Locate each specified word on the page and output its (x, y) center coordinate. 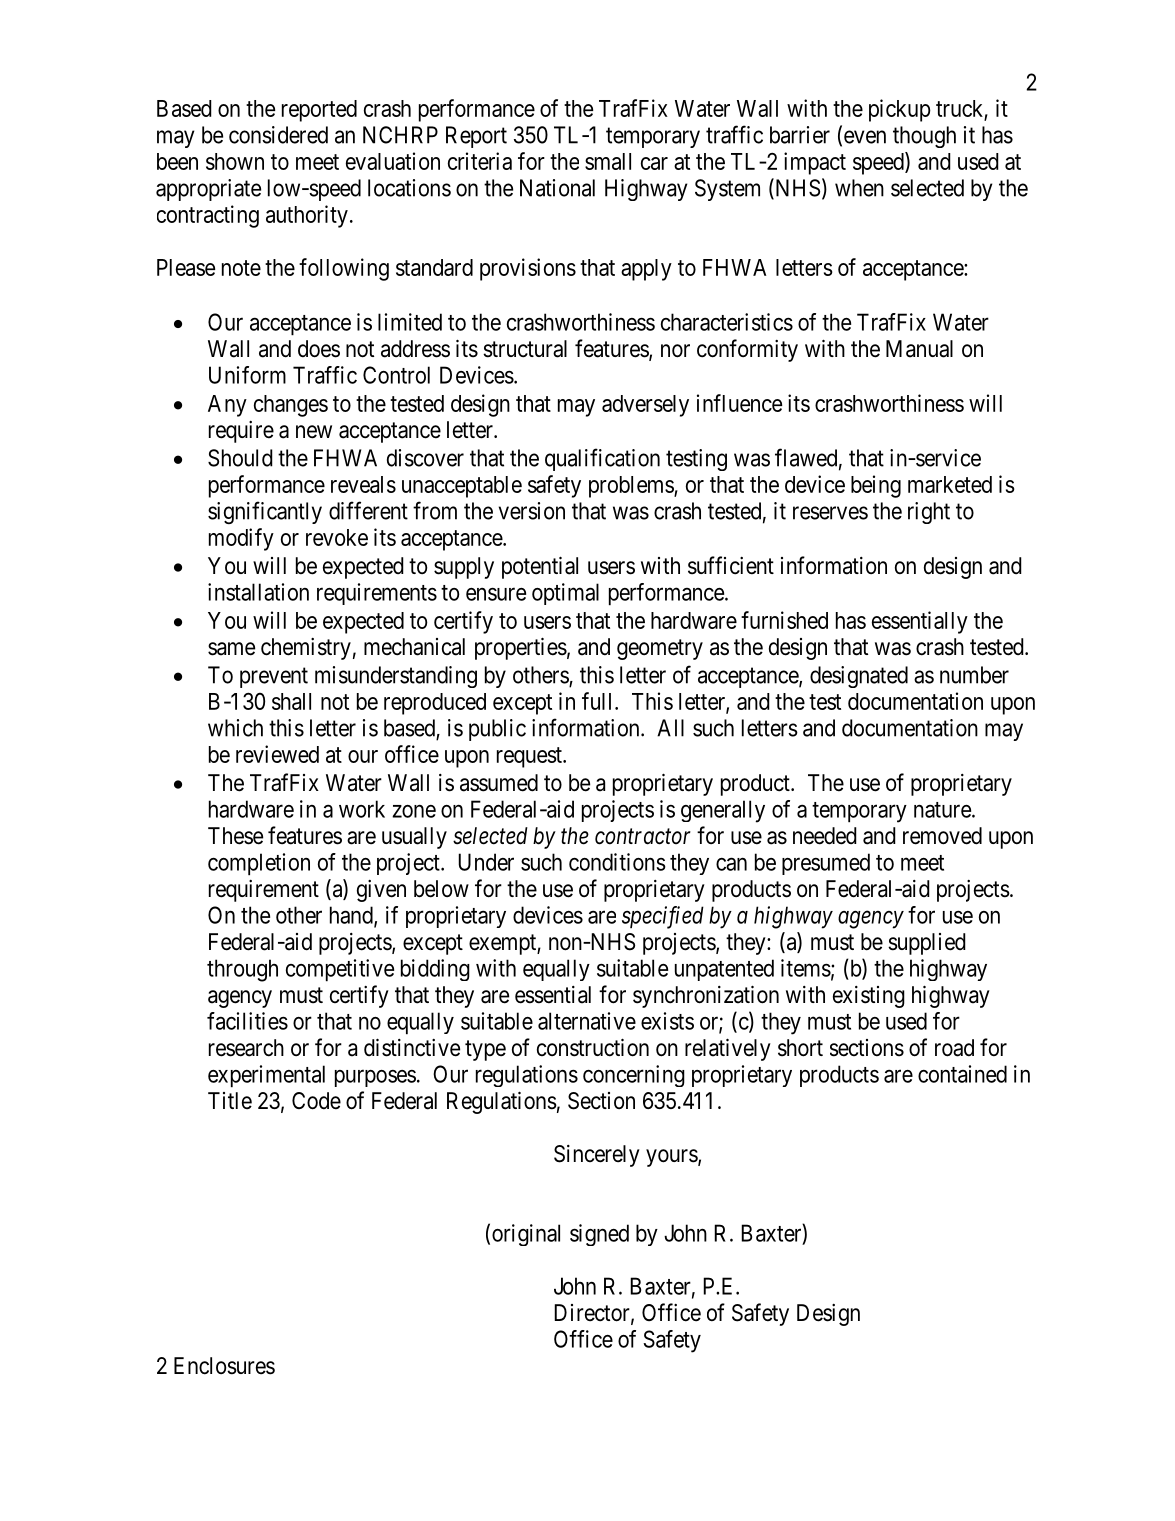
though (924, 137)
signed (599, 1235)
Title (230, 1101)
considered (278, 135)
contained (962, 1074)
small (608, 161)
